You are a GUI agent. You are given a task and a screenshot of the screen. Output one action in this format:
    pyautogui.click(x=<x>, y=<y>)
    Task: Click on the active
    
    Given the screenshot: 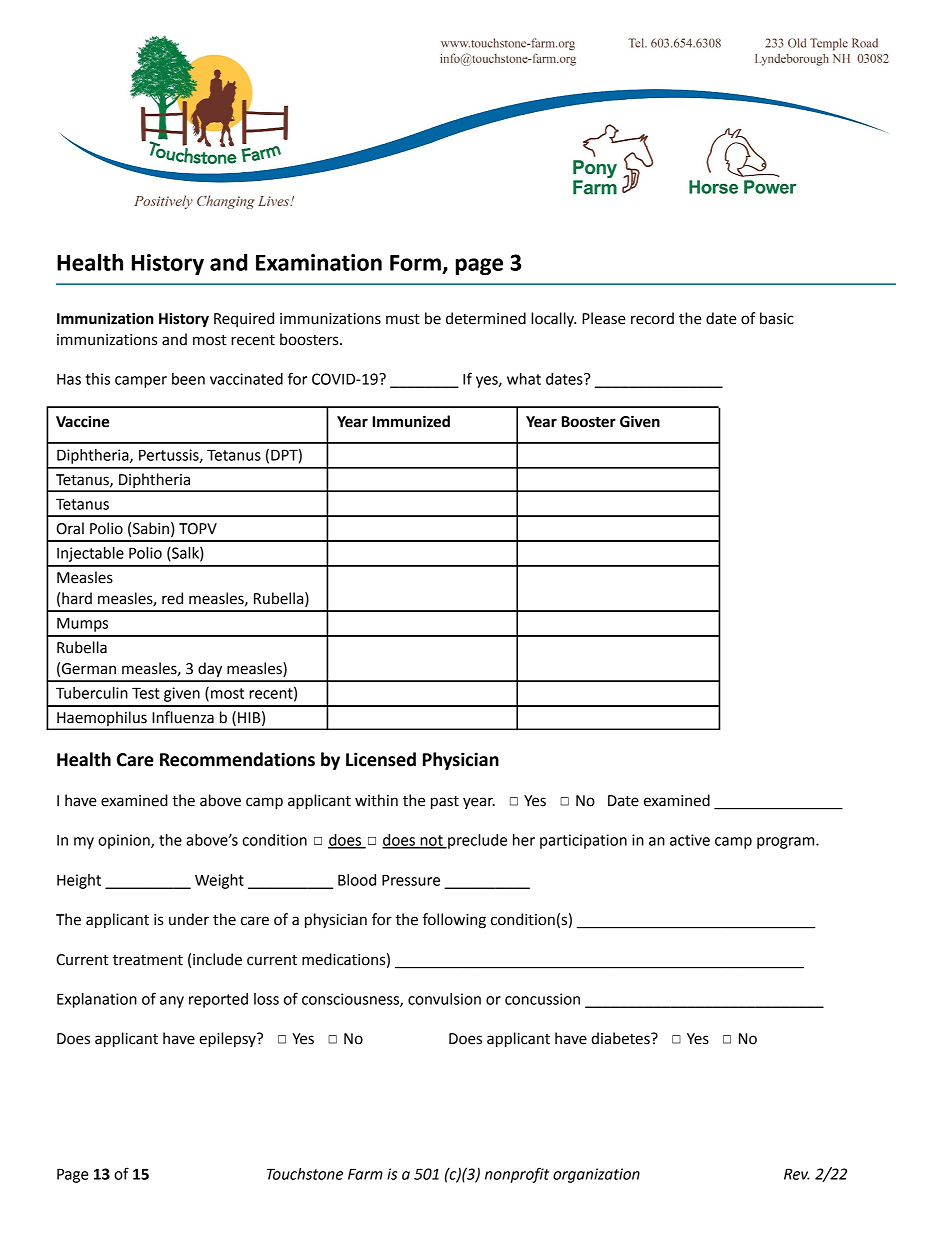 What is the action you would take?
    pyautogui.click(x=690, y=840)
